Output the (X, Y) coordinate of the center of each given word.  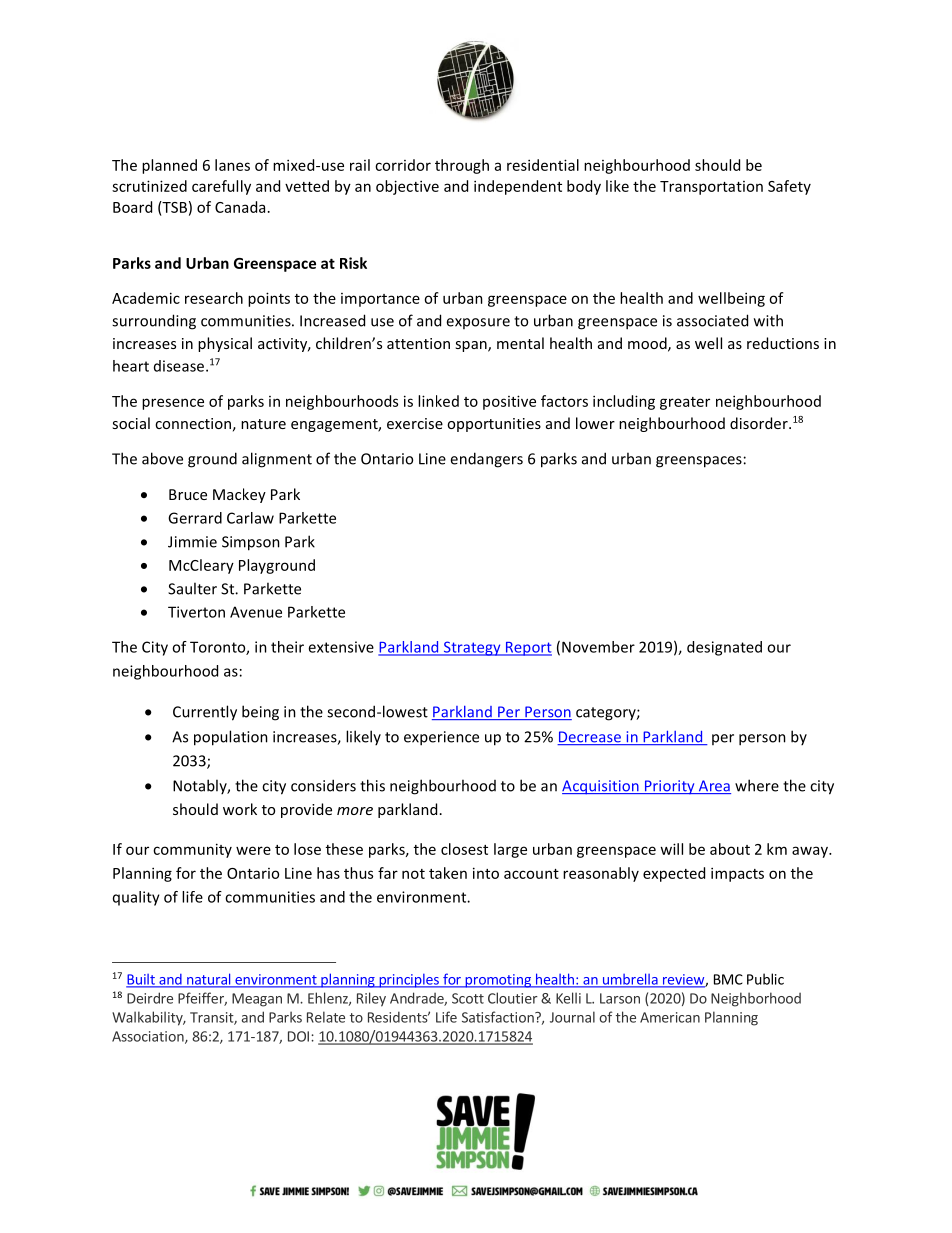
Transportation (711, 188)
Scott (468, 998)
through (462, 166)
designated (724, 648)
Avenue (256, 612)
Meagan (257, 1000)
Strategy (472, 648)
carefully (221, 187)
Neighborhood (756, 999)
